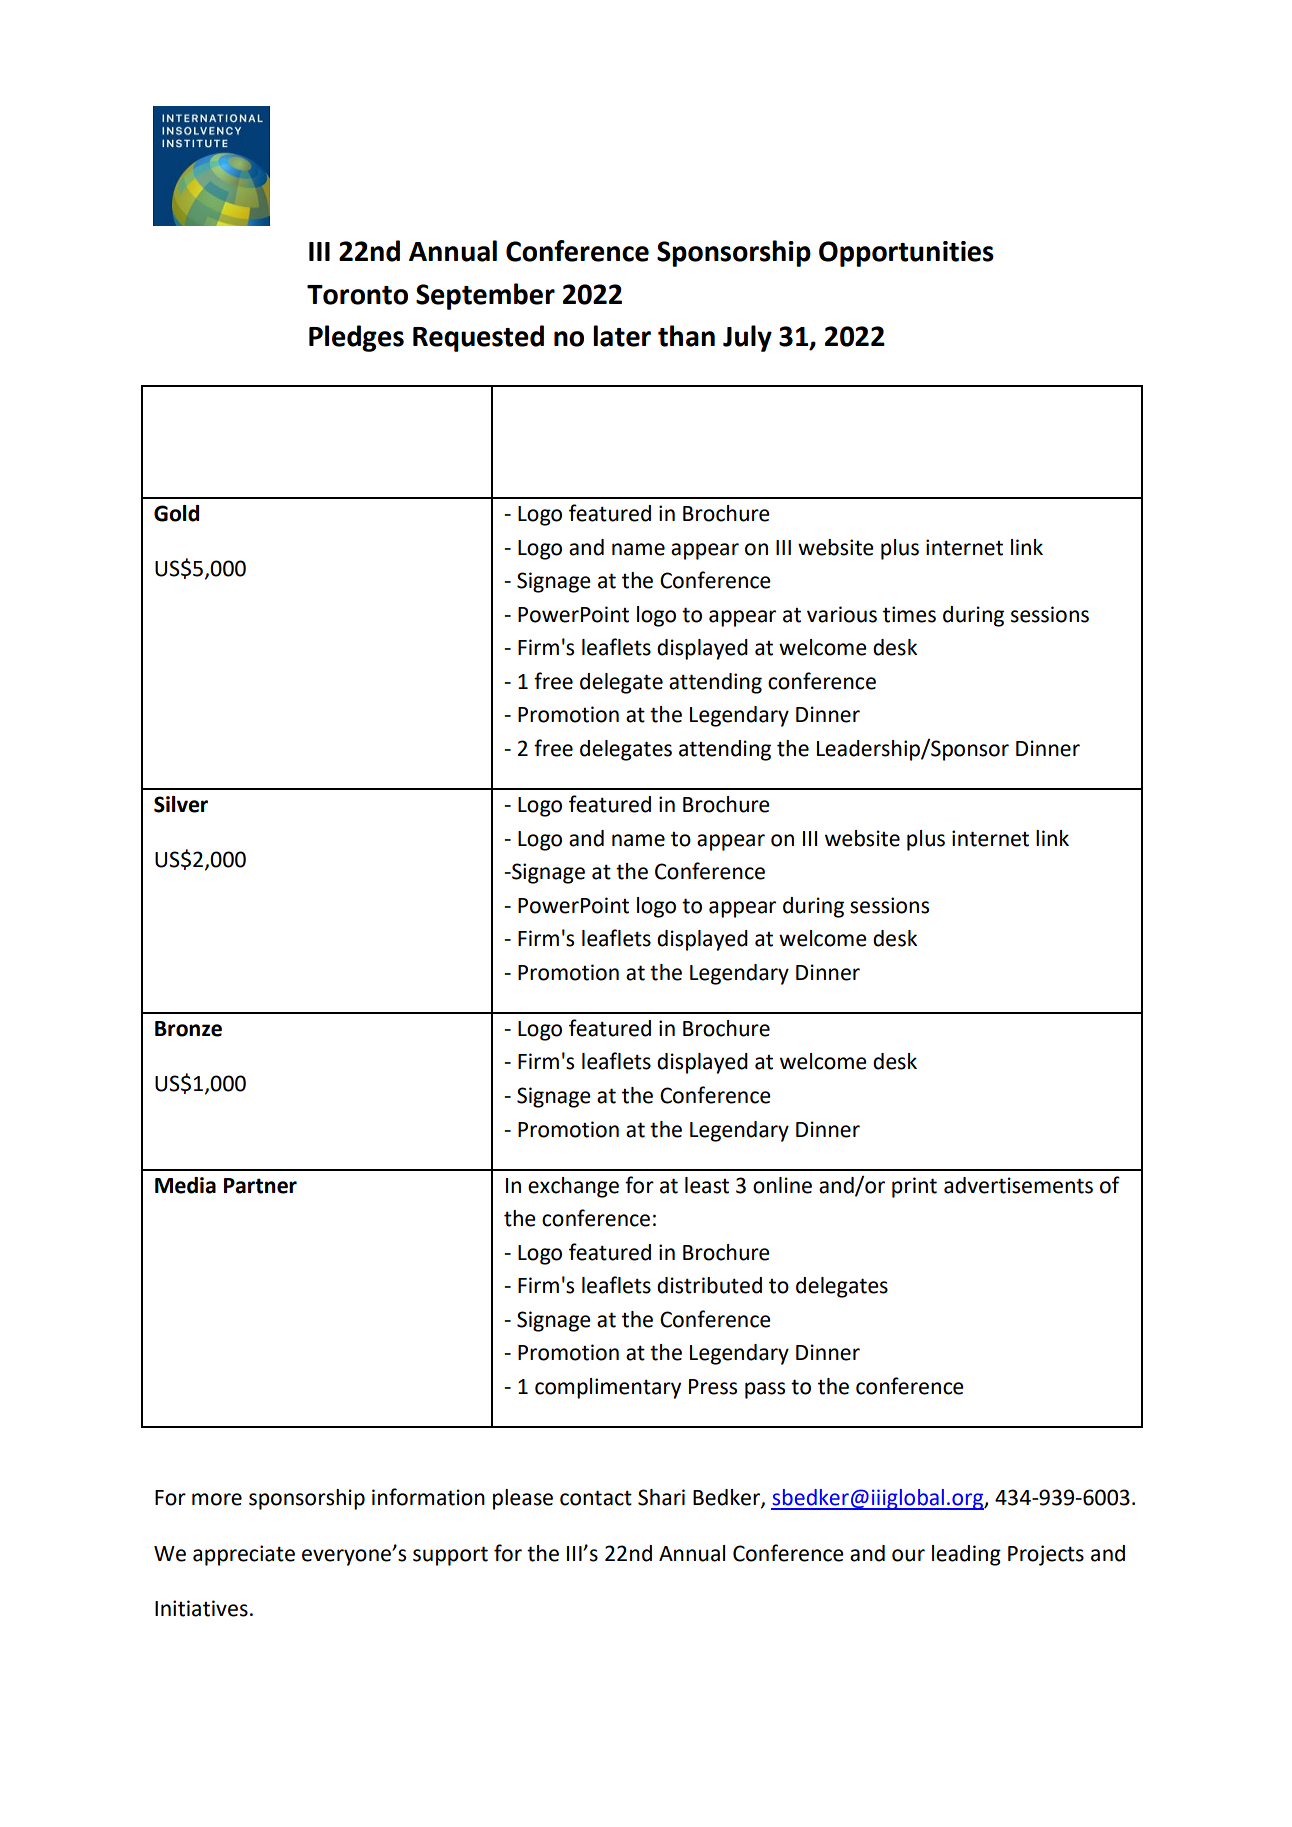 The width and height of the screenshot is (1292, 1827). What do you see at coordinates (909, 614) in the screenshot?
I see `times` at bounding box center [909, 614].
